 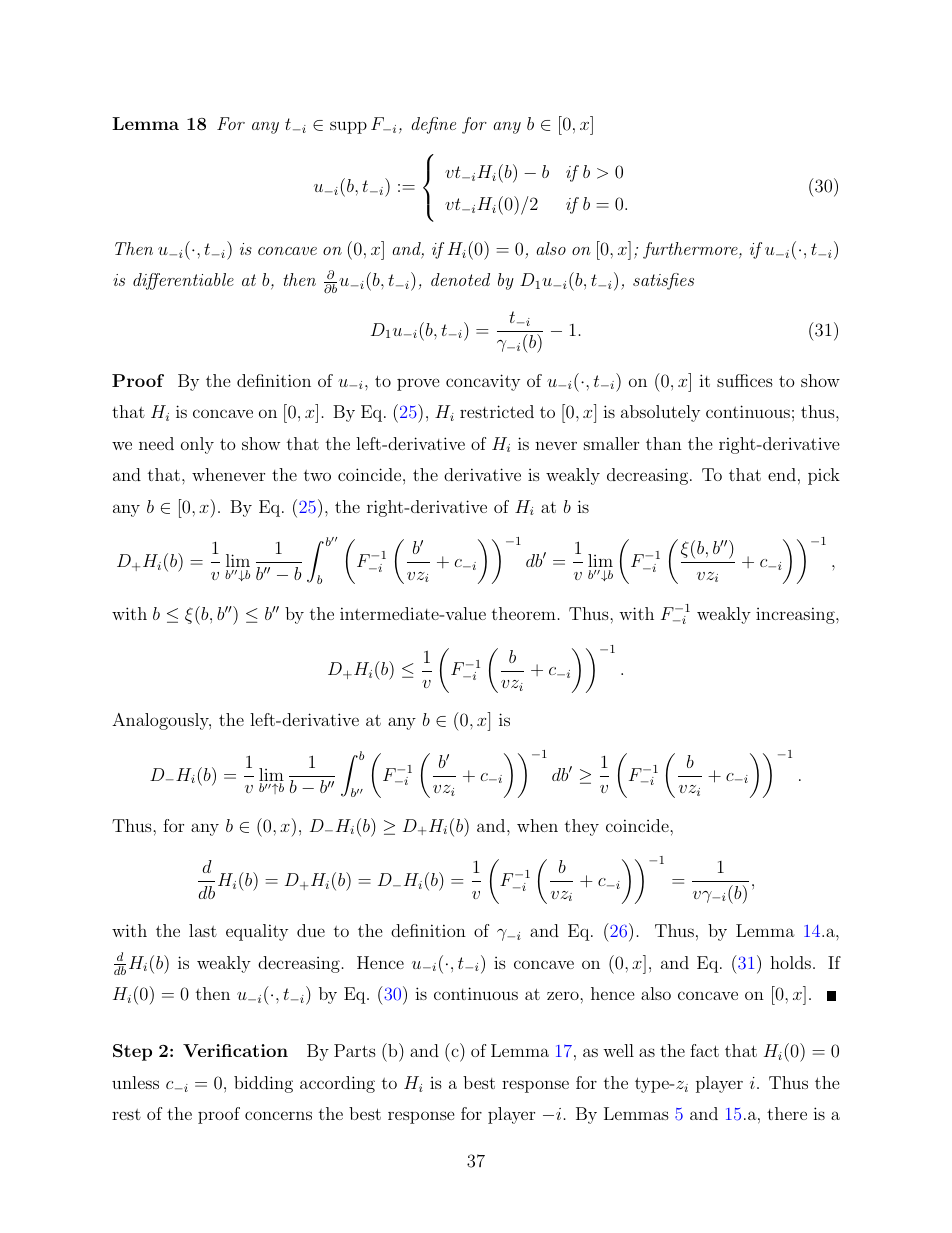 I want to click on last, so click(x=203, y=930).
